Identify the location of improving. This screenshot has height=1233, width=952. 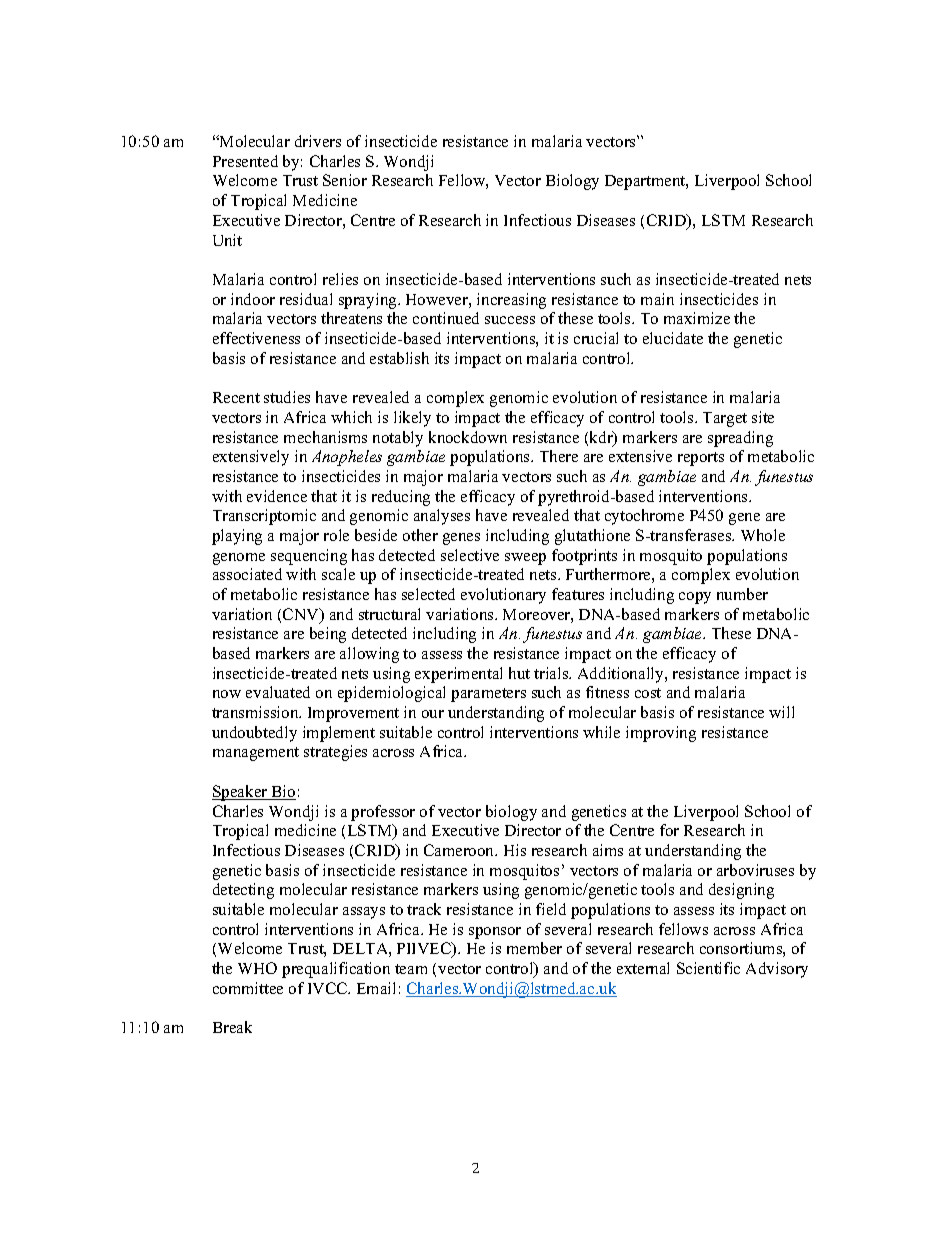
(661, 734).
